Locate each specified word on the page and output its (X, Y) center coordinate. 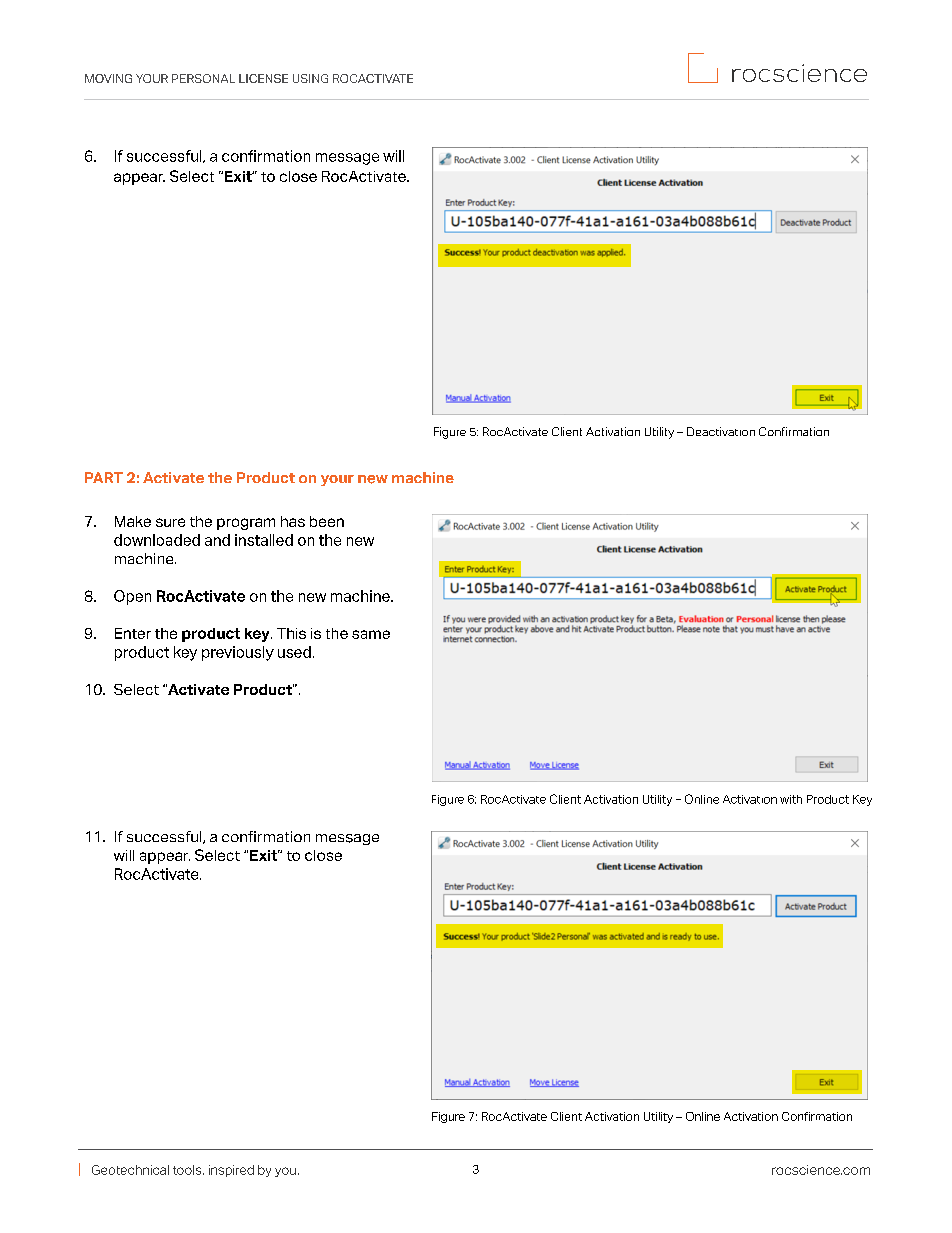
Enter (133, 633)
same (371, 634)
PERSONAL (203, 78)
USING (310, 78)
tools (188, 1170)
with (791, 799)
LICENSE (263, 78)
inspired (231, 1171)
